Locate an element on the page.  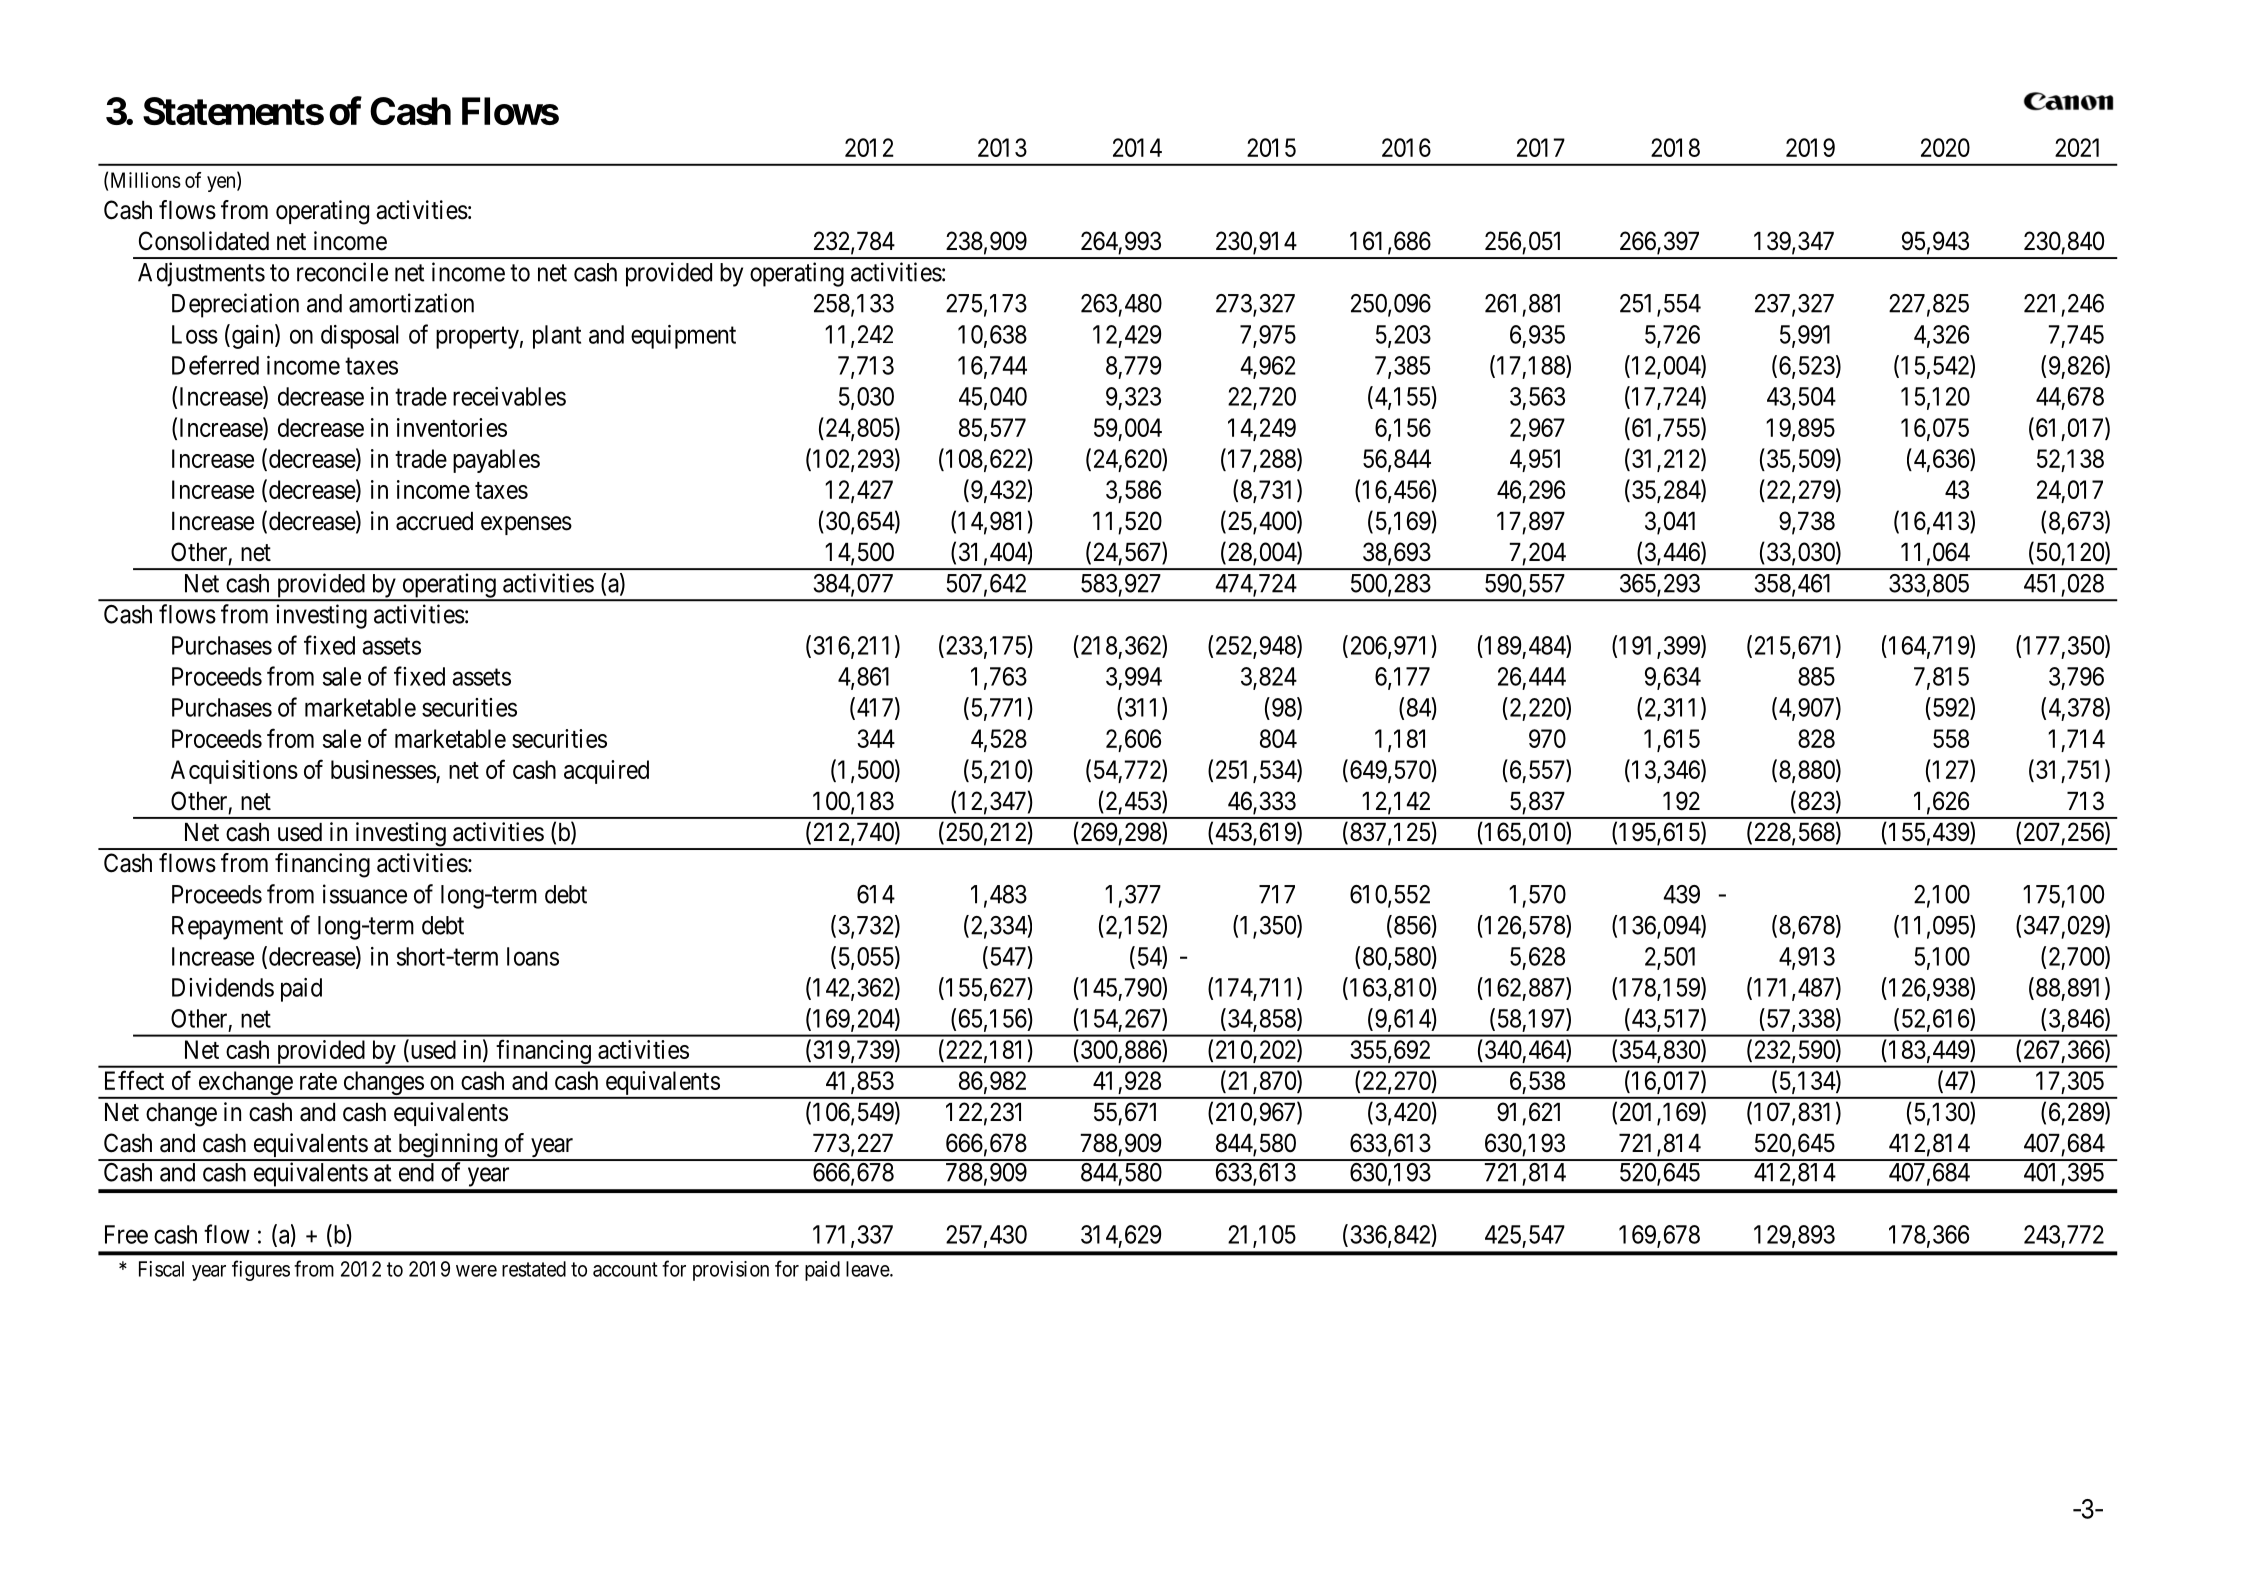
acquired is located at coordinates (606, 772).
